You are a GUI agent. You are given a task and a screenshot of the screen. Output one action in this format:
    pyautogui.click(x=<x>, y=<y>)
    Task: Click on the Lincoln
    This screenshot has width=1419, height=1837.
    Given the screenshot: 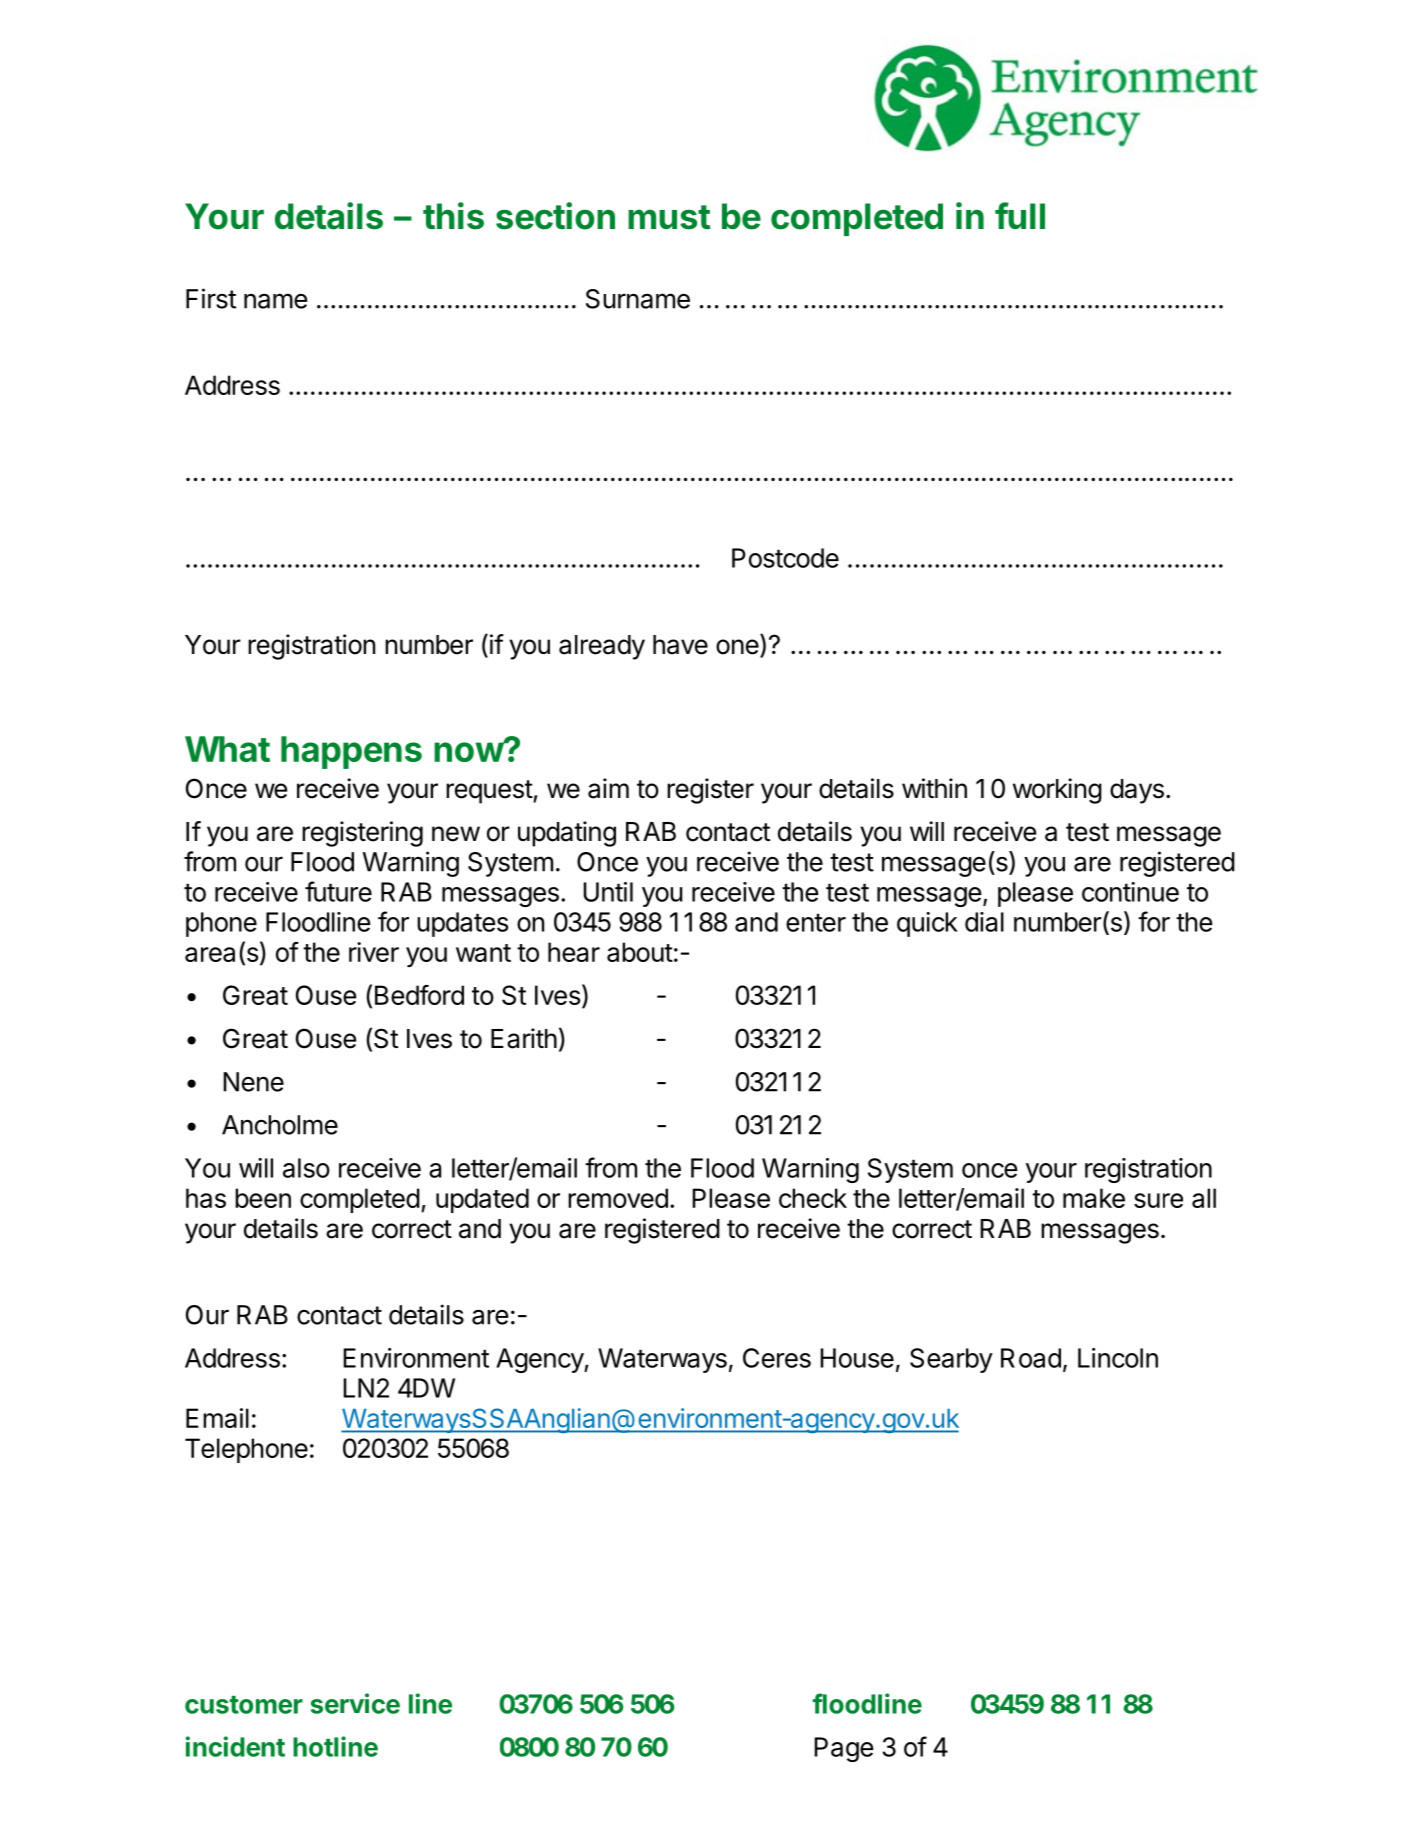 What is the action you would take?
    pyautogui.click(x=1118, y=1358)
